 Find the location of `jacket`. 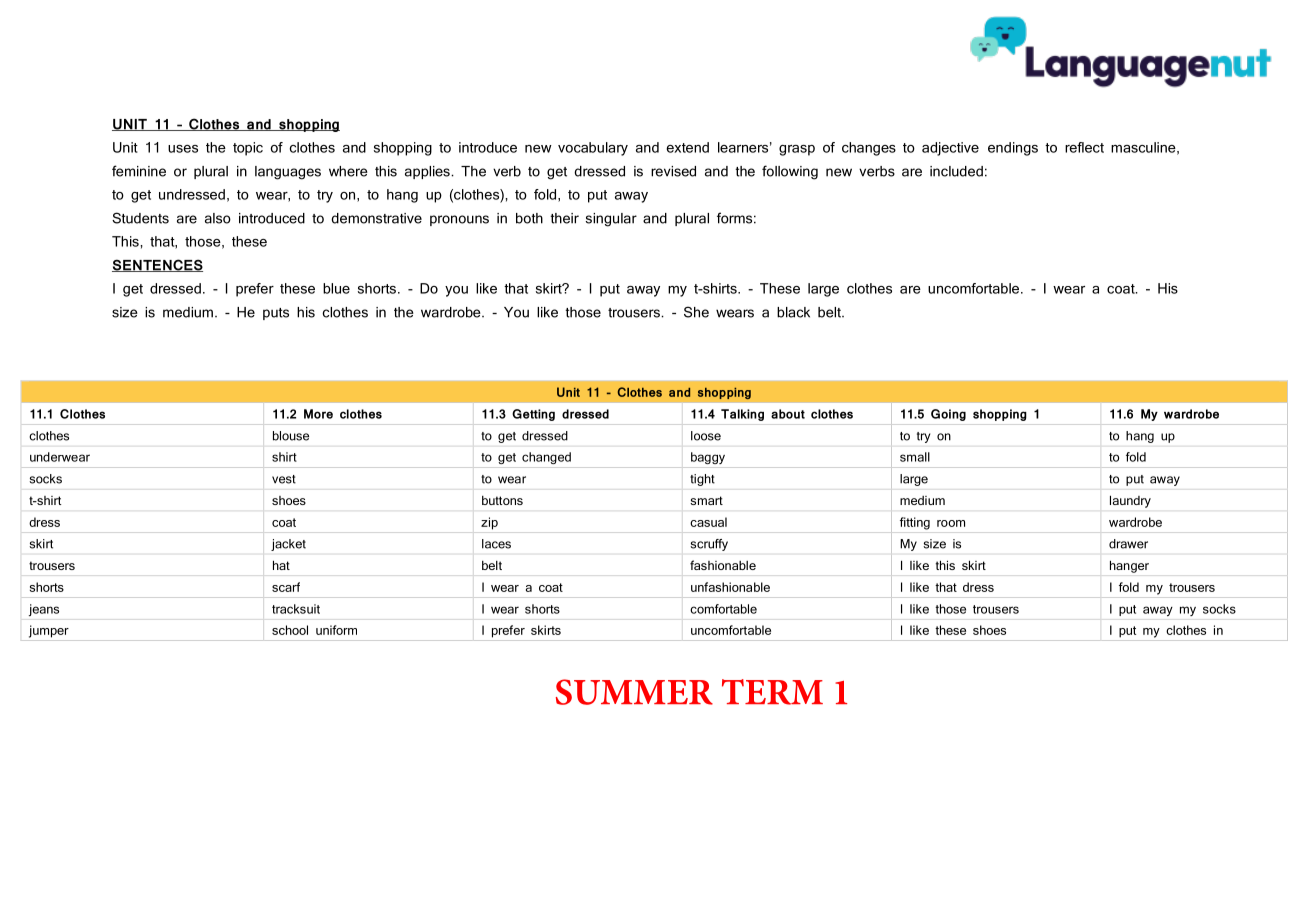

jacket is located at coordinates (288, 545).
